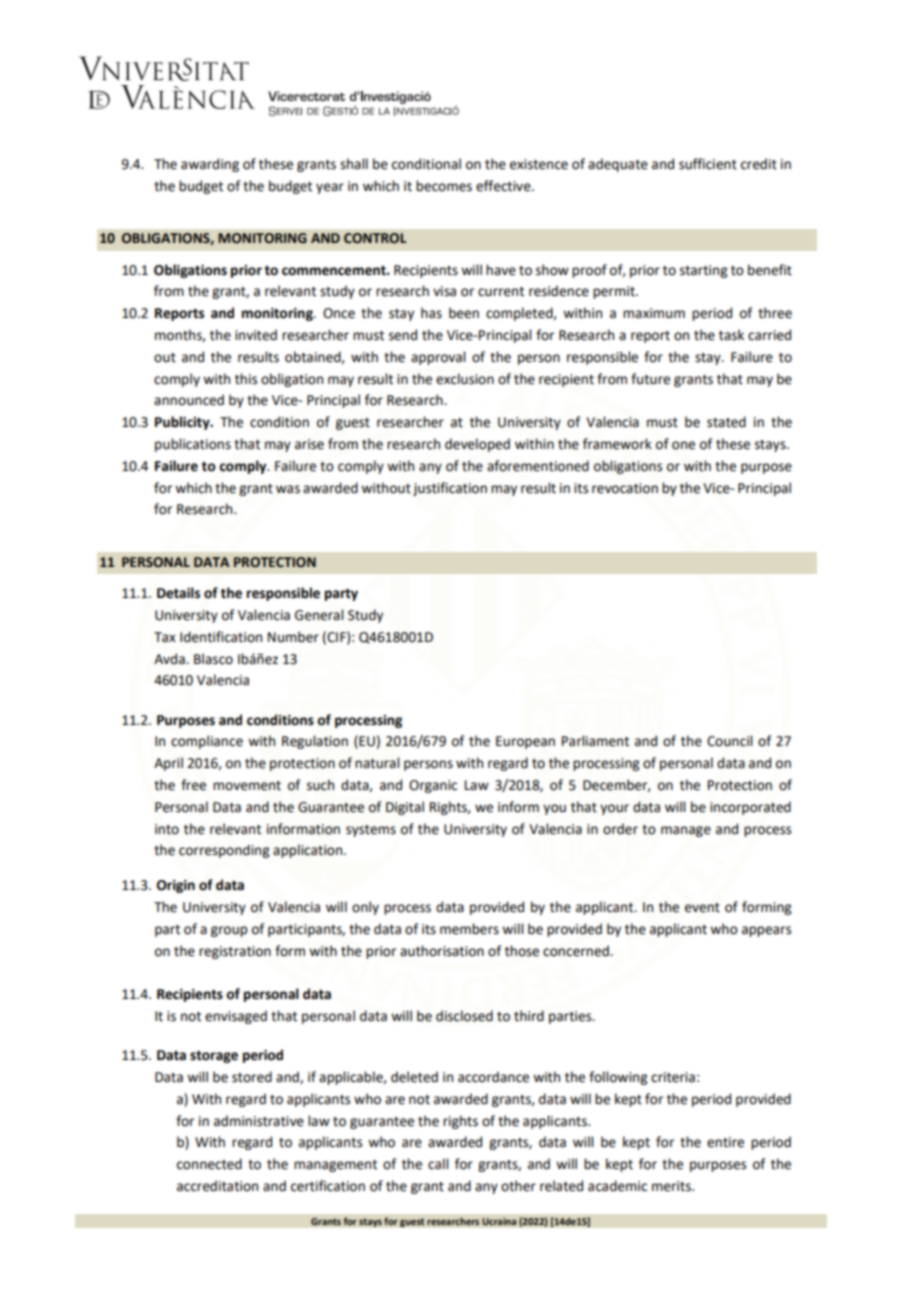  What do you see at coordinates (209, 1164) in the page?
I see `connected` at bounding box center [209, 1164].
